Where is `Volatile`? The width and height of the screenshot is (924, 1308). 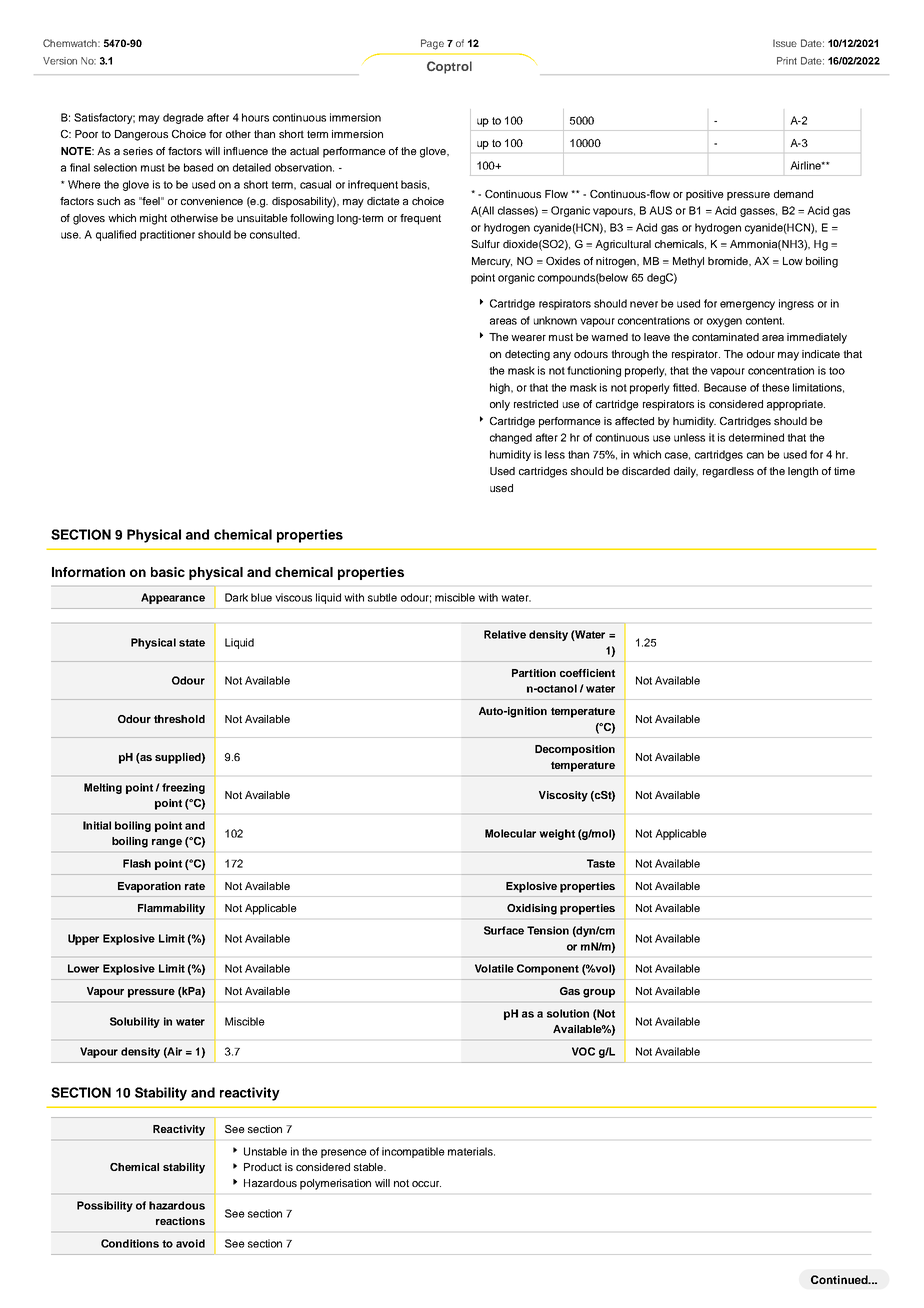
Volatile is located at coordinates (494, 968).
